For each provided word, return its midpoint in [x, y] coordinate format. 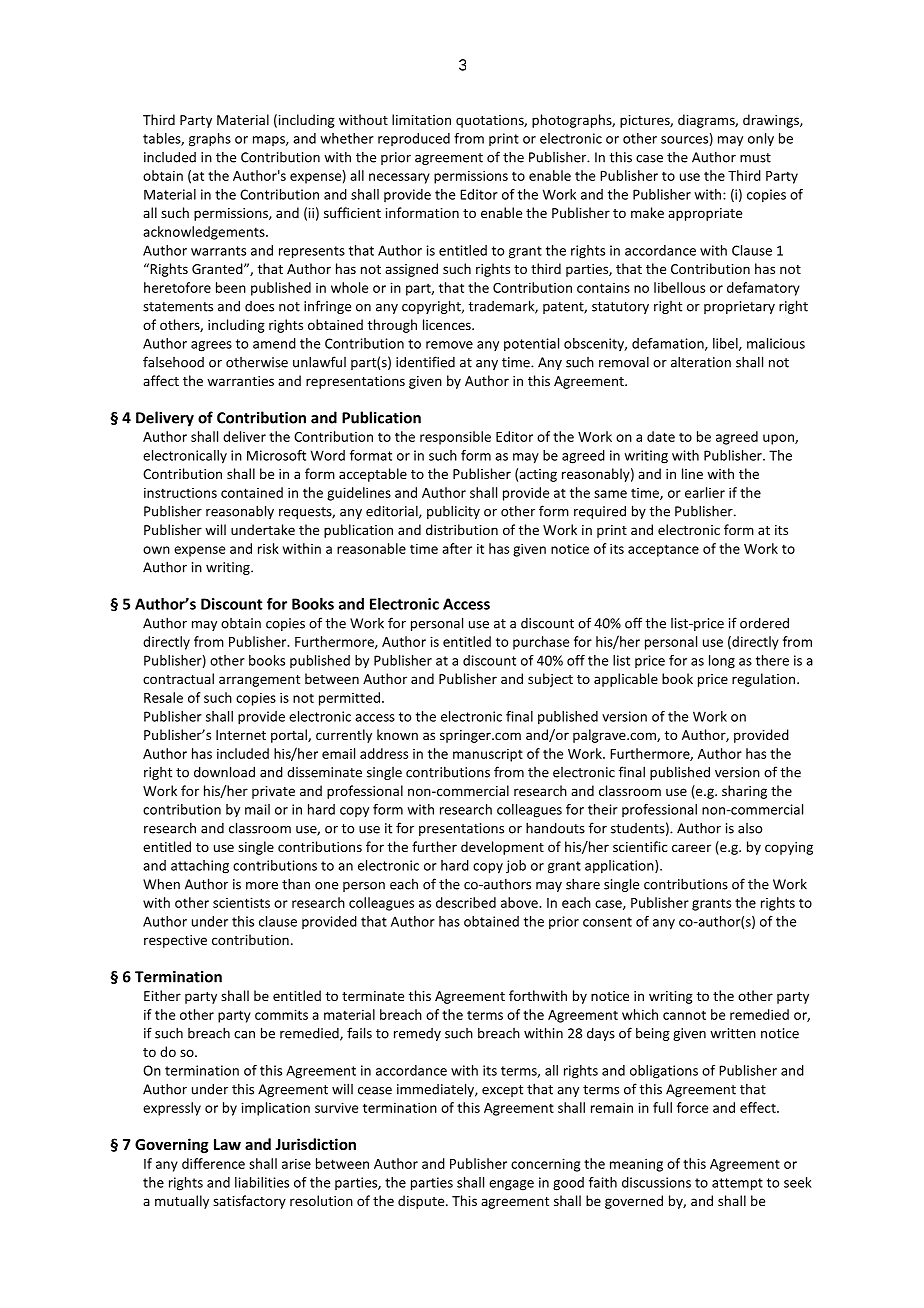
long [722, 662]
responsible [455, 438]
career [691, 848]
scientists [241, 902]
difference [213, 1163]
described [466, 902]
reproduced [414, 139]
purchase [541, 643]
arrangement [259, 681]
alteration [701, 362]
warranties [240, 381]
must [755, 158]
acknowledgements [205, 233]
